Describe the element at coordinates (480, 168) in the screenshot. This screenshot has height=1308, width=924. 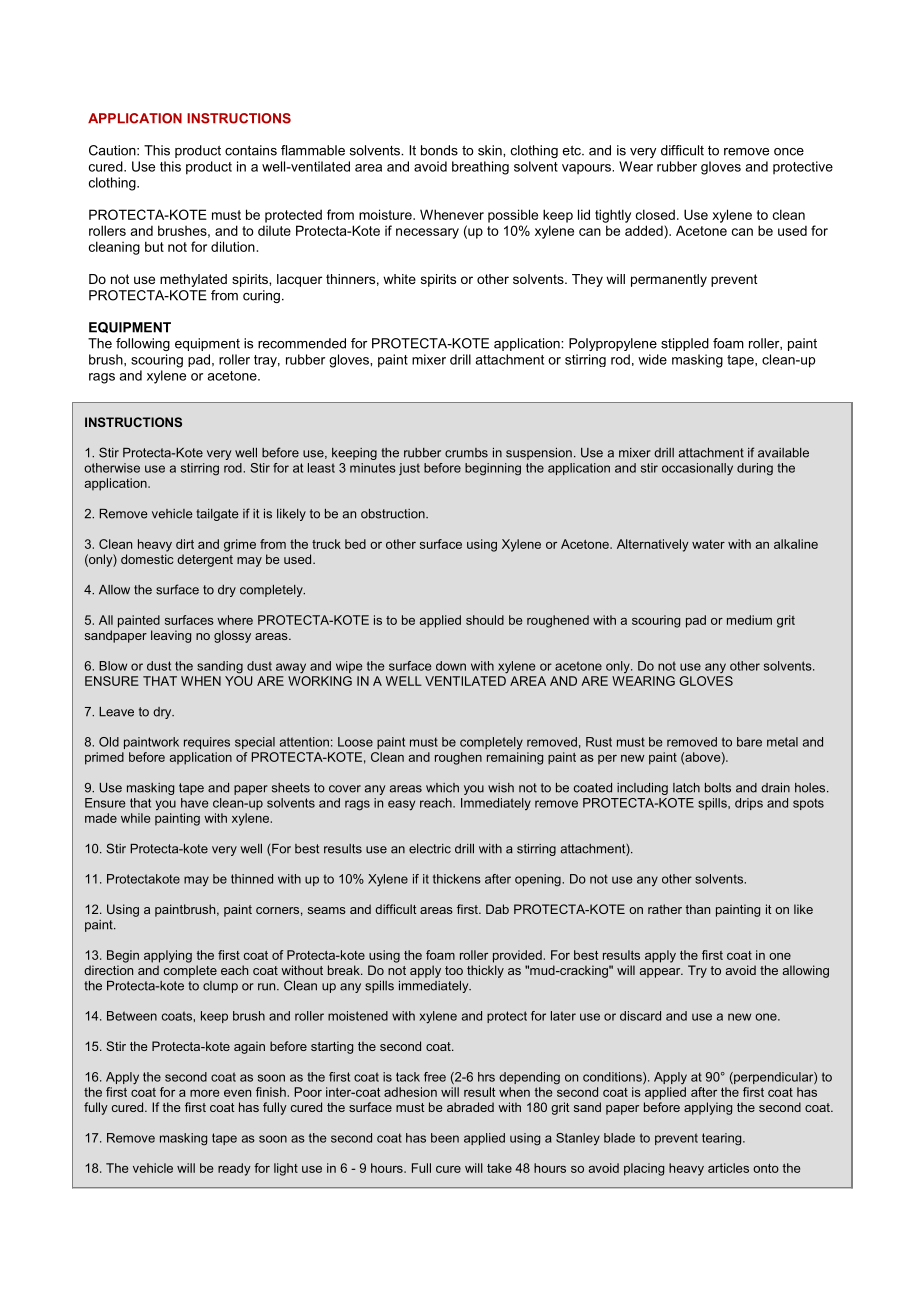
I see `breathing` at that location.
